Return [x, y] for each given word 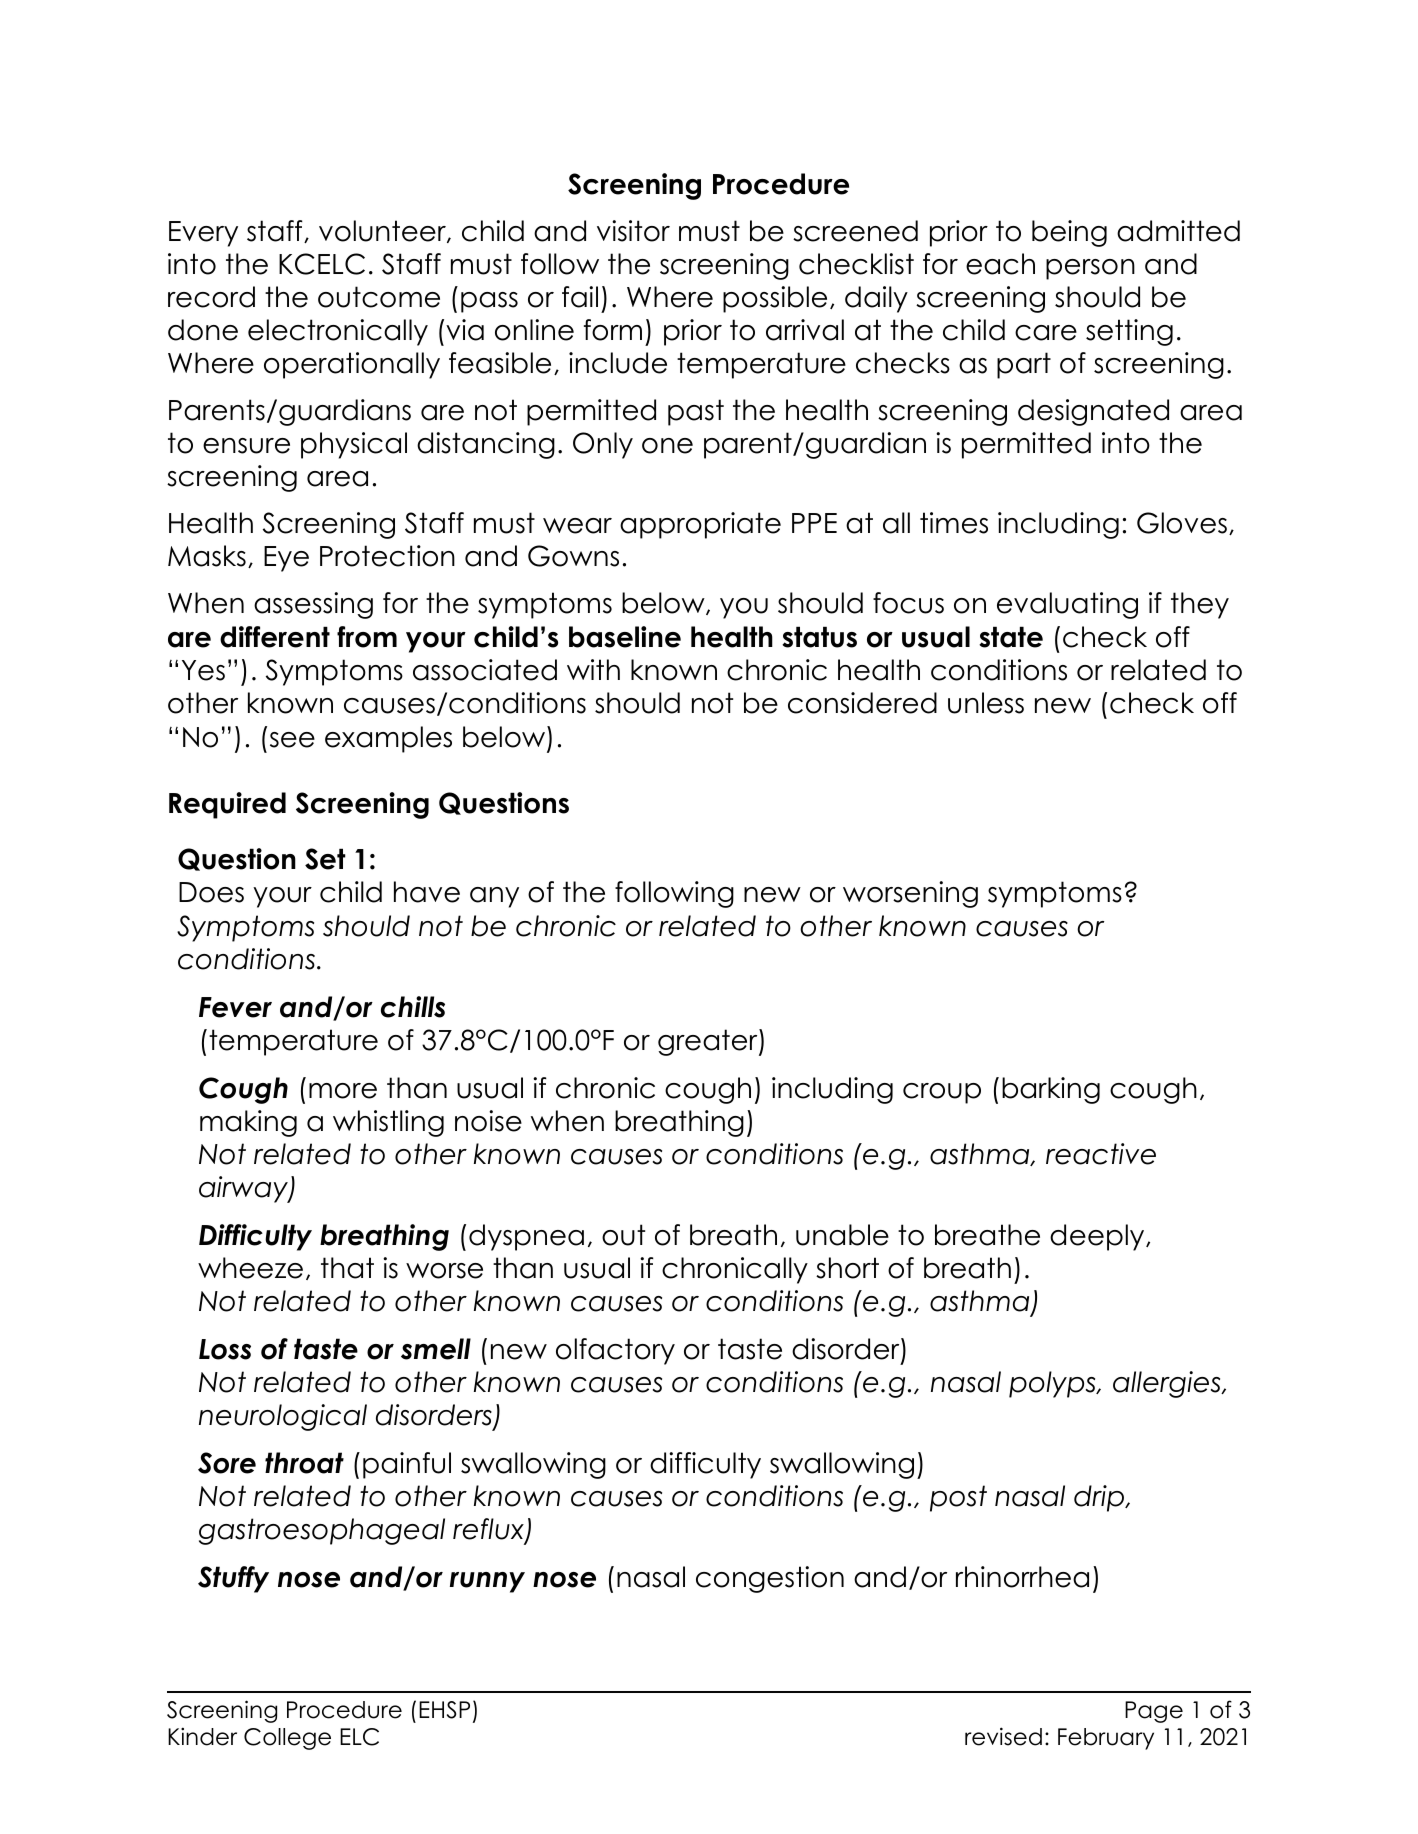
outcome [379, 297]
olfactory [615, 1351]
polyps [1053, 1384]
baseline [625, 637]
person [1090, 269]
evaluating [1067, 605]
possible [775, 299]
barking [1051, 1090]
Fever [235, 1007]
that [347, 1268]
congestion [770, 1579]
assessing [313, 605]
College [287, 1739]
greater [709, 1042]
